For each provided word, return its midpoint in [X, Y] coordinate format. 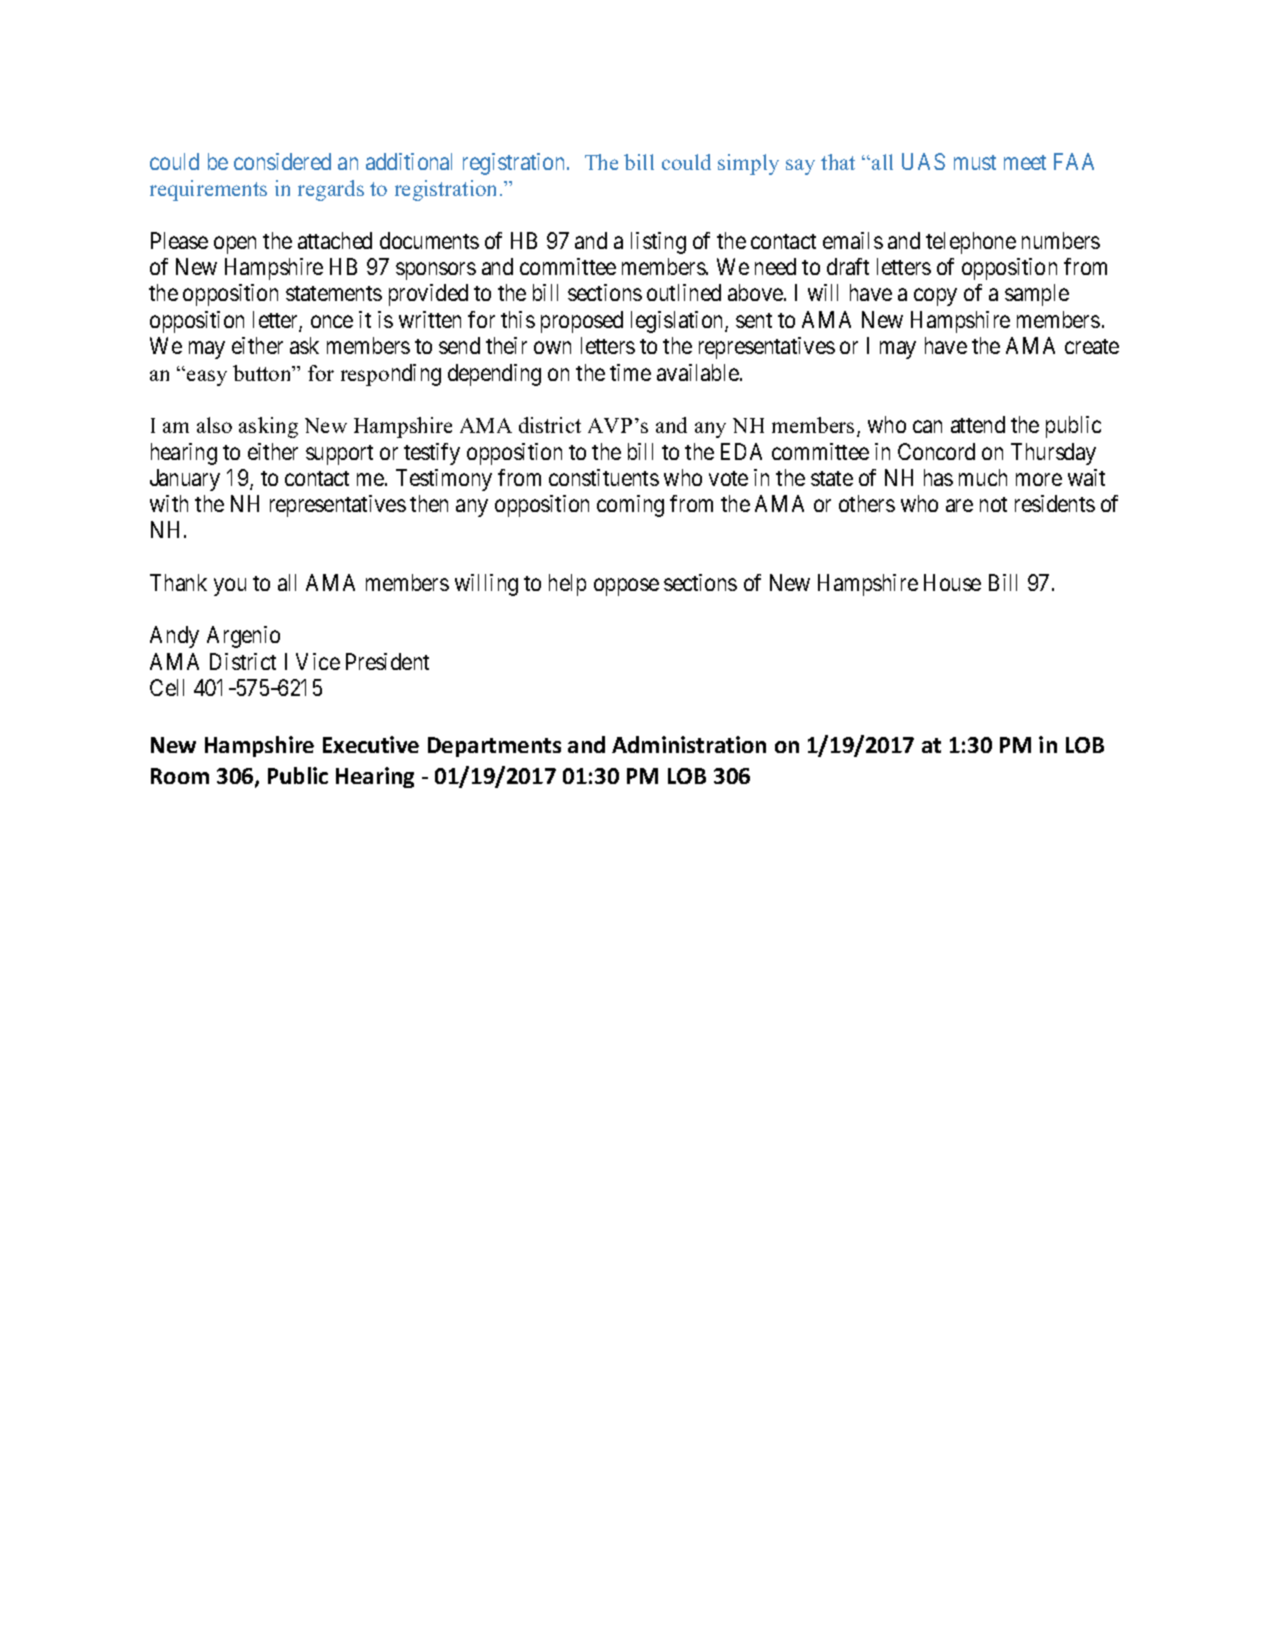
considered [282, 161]
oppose [626, 587]
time [630, 372]
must [975, 162]
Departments [494, 747]
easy [207, 378]
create [1092, 346]
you [230, 587]
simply [748, 164]
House [952, 582]
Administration [689, 744]
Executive [371, 744]
